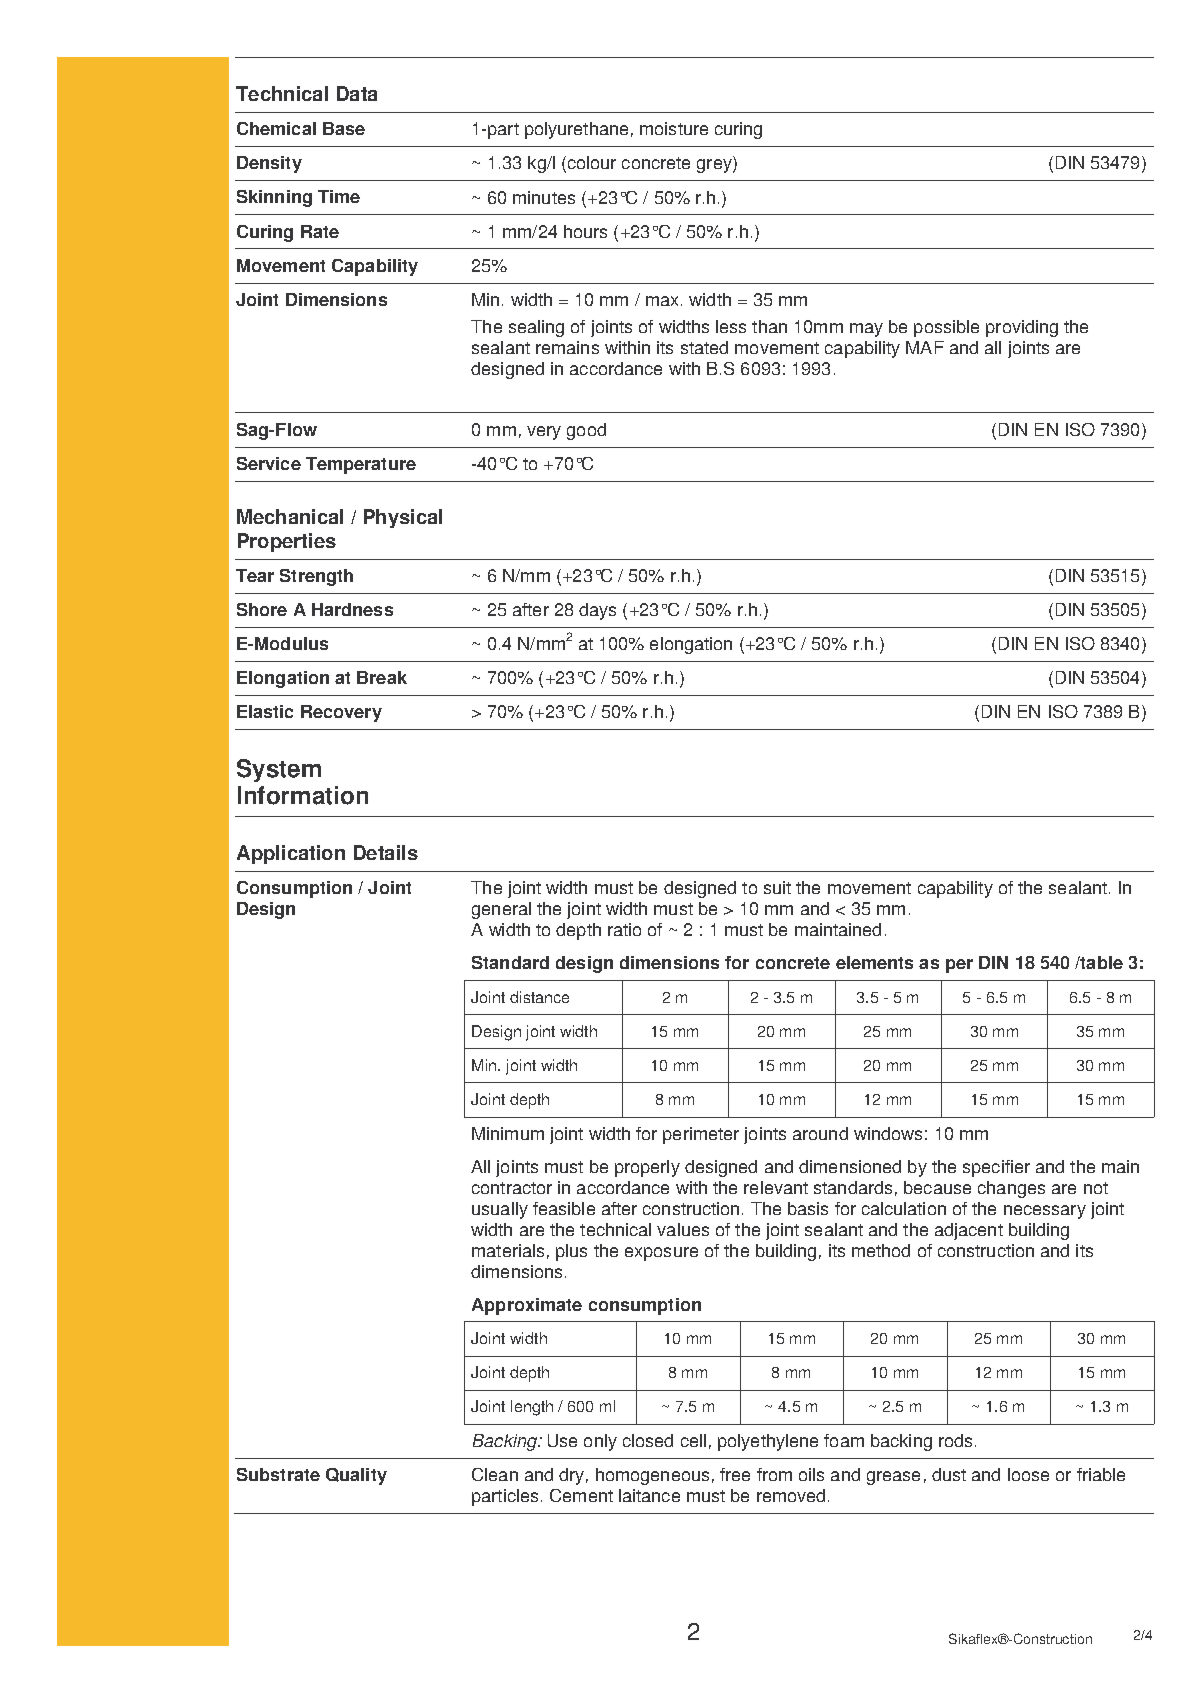  Describe the element at coordinates (539, 997) in the screenshot. I see `distance` at that location.
